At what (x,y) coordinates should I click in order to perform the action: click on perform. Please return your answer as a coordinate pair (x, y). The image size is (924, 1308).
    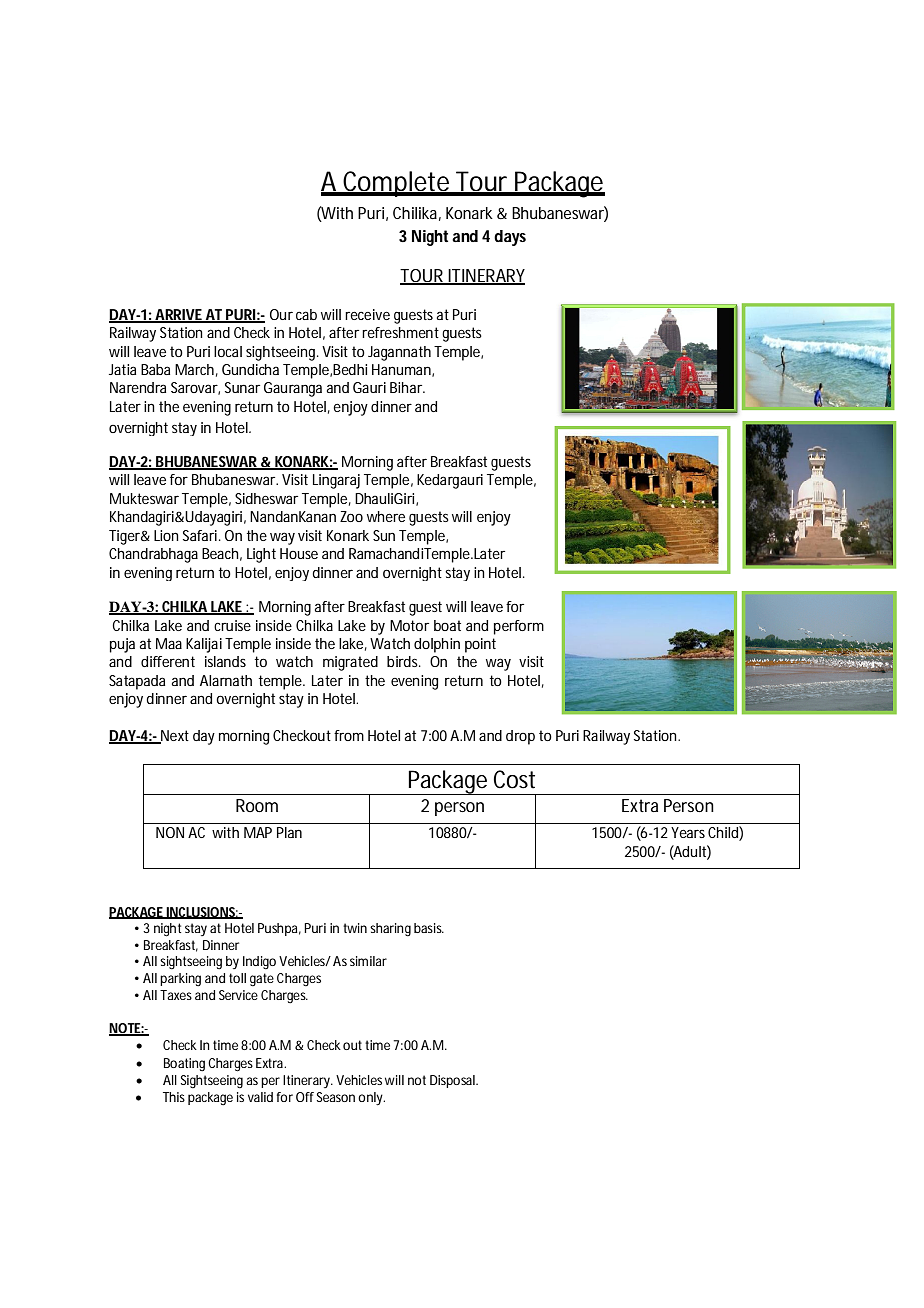
    Looking at the image, I should click on (519, 627).
